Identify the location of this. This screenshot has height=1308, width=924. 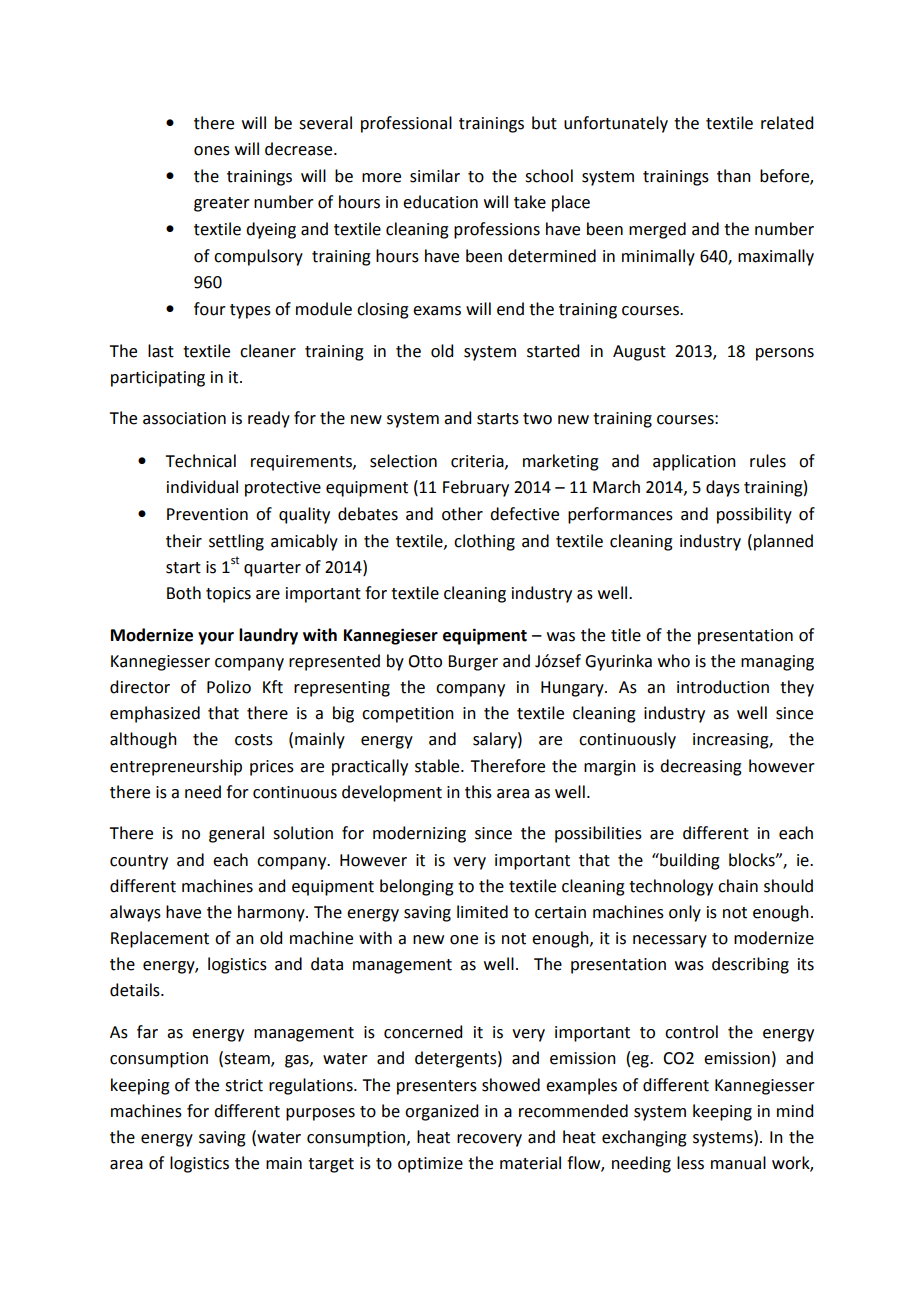
(478, 792).
